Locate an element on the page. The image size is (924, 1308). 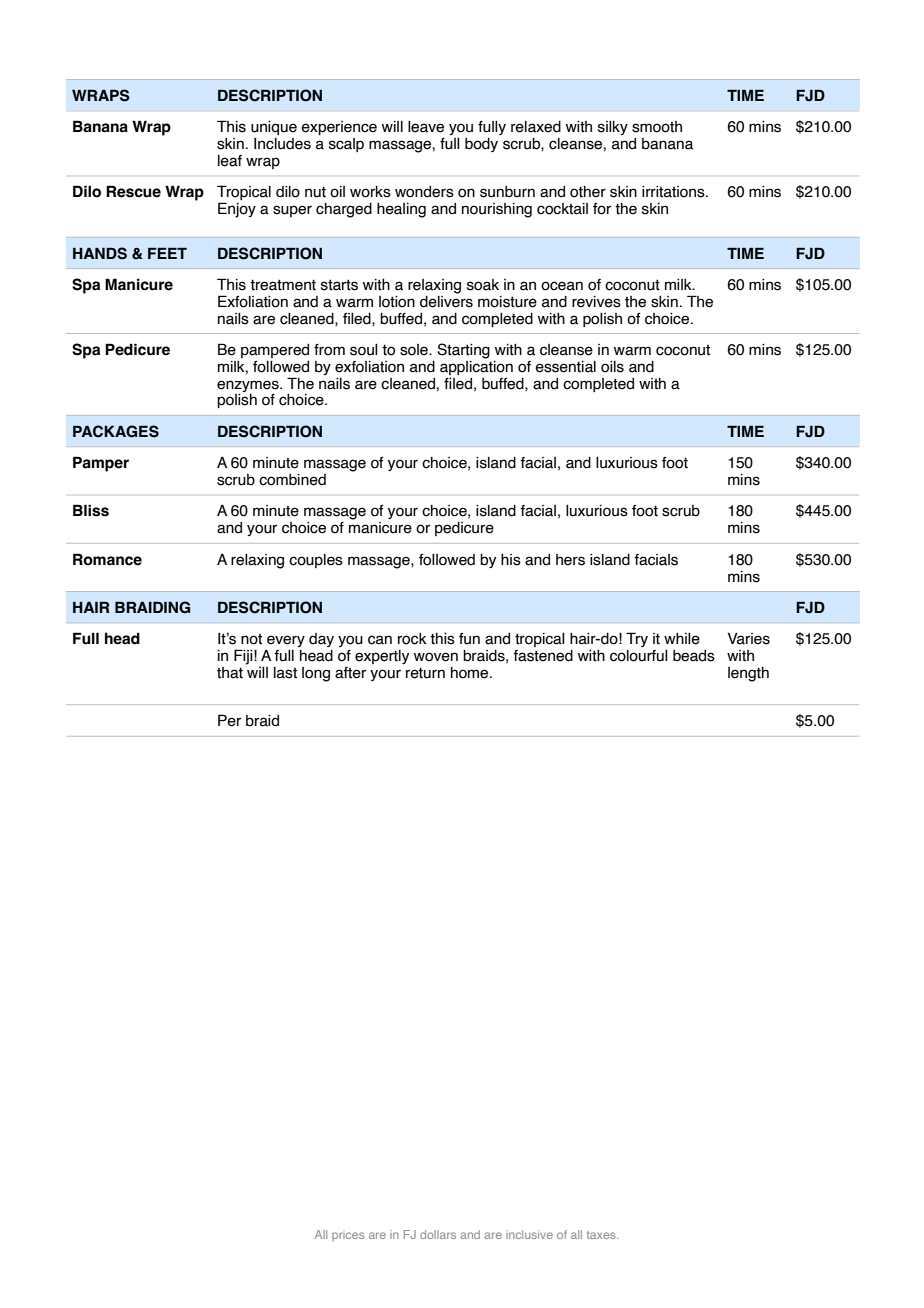
prices is located at coordinates (348, 1235).
